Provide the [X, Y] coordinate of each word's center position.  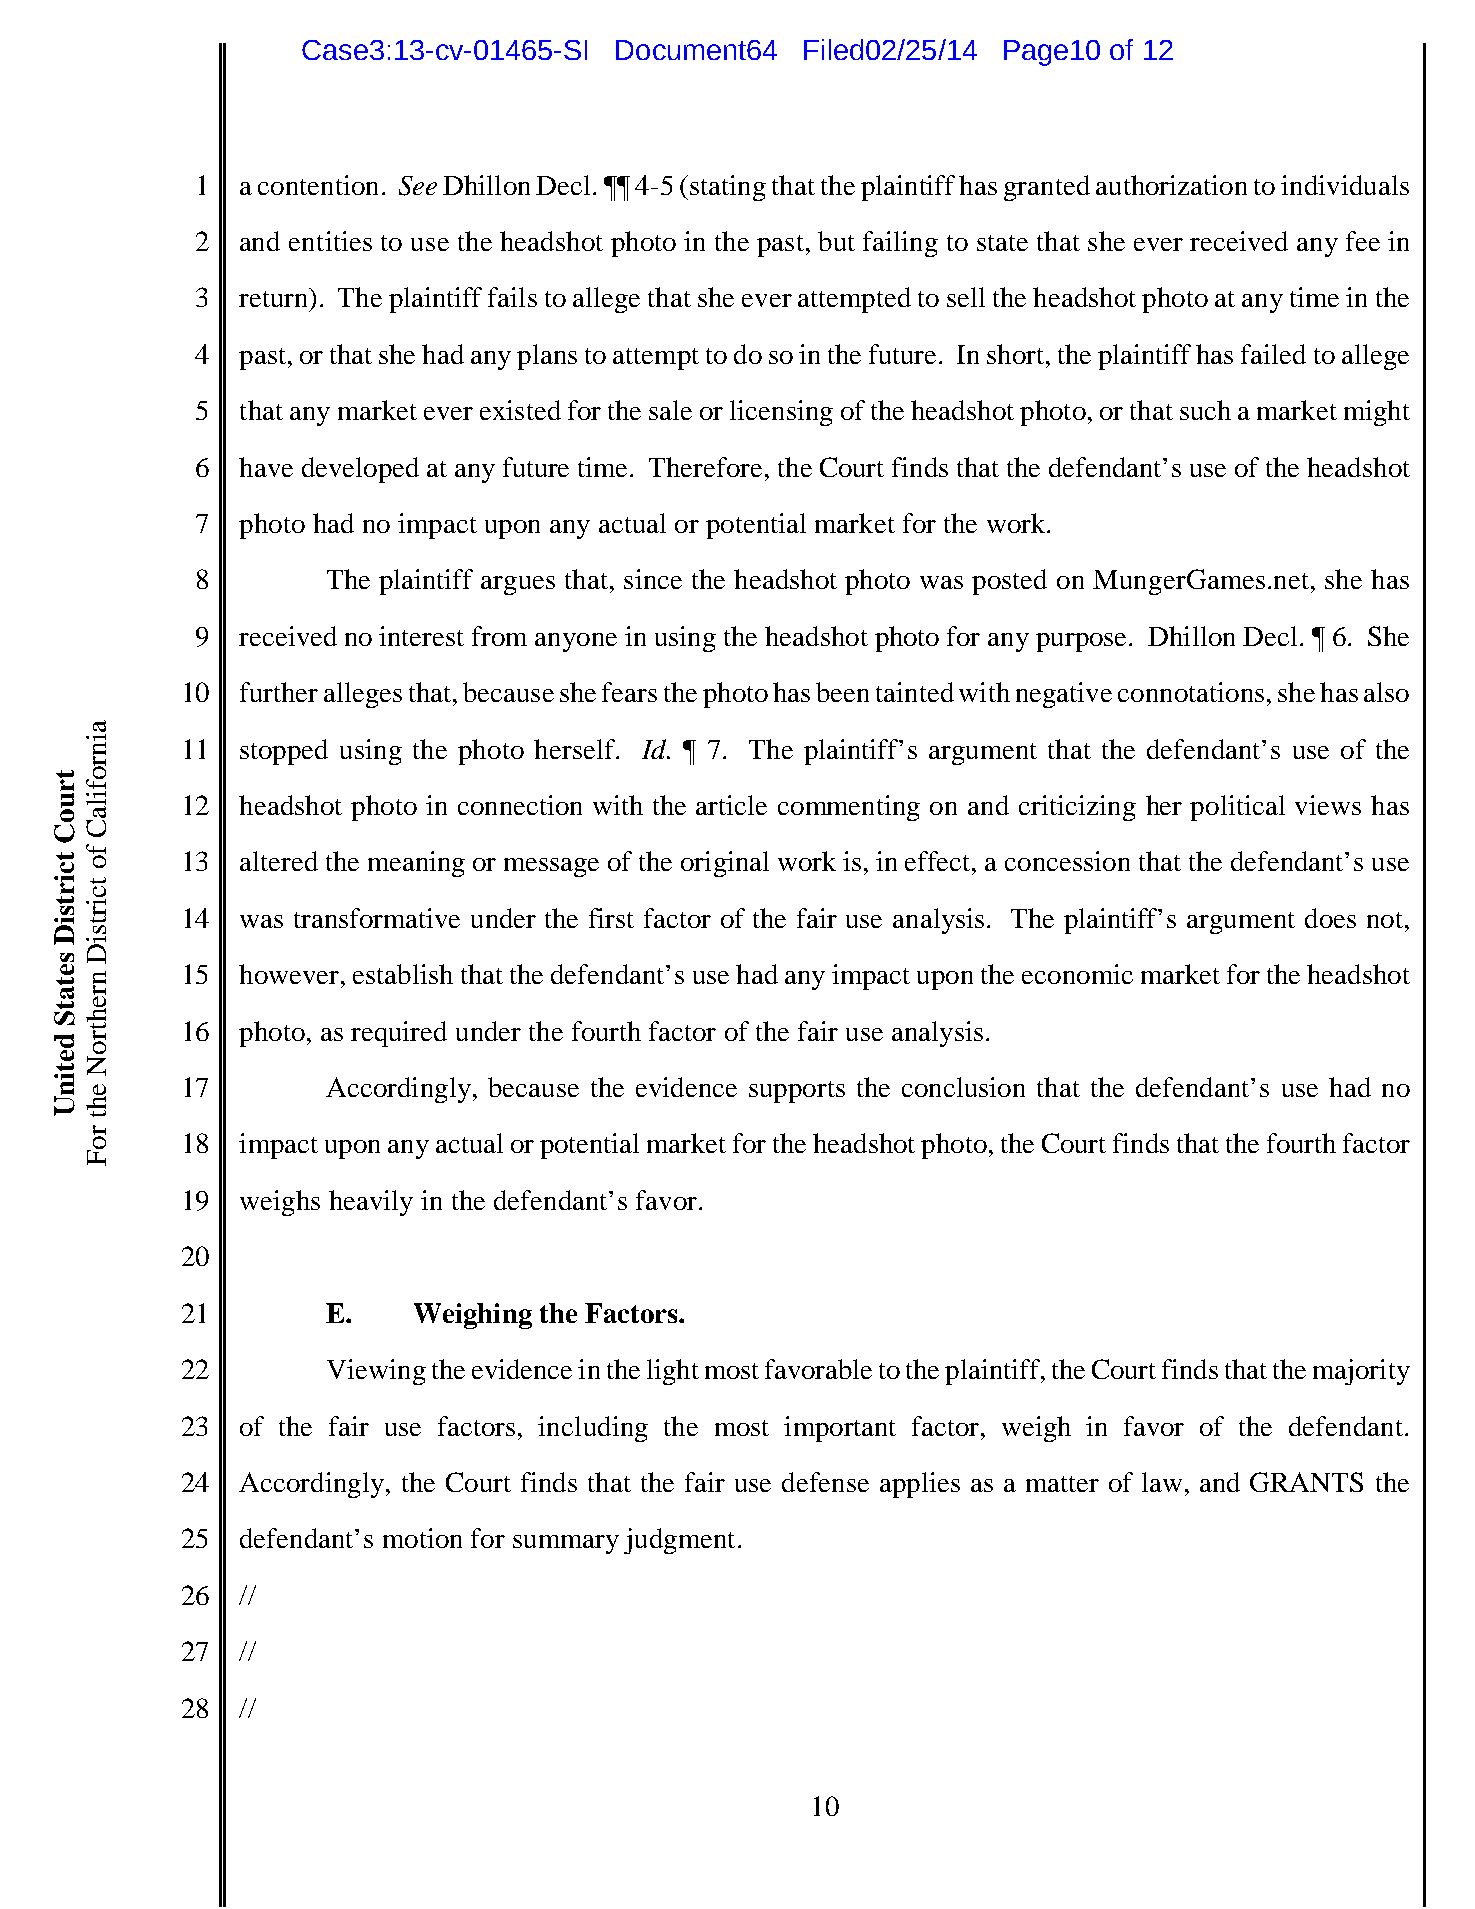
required [399, 1034]
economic [1077, 974]
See [418, 186]
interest [421, 636]
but [836, 241]
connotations [1191, 692]
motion [422, 1538]
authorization [1171, 185]
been [842, 692]
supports [797, 1092]
